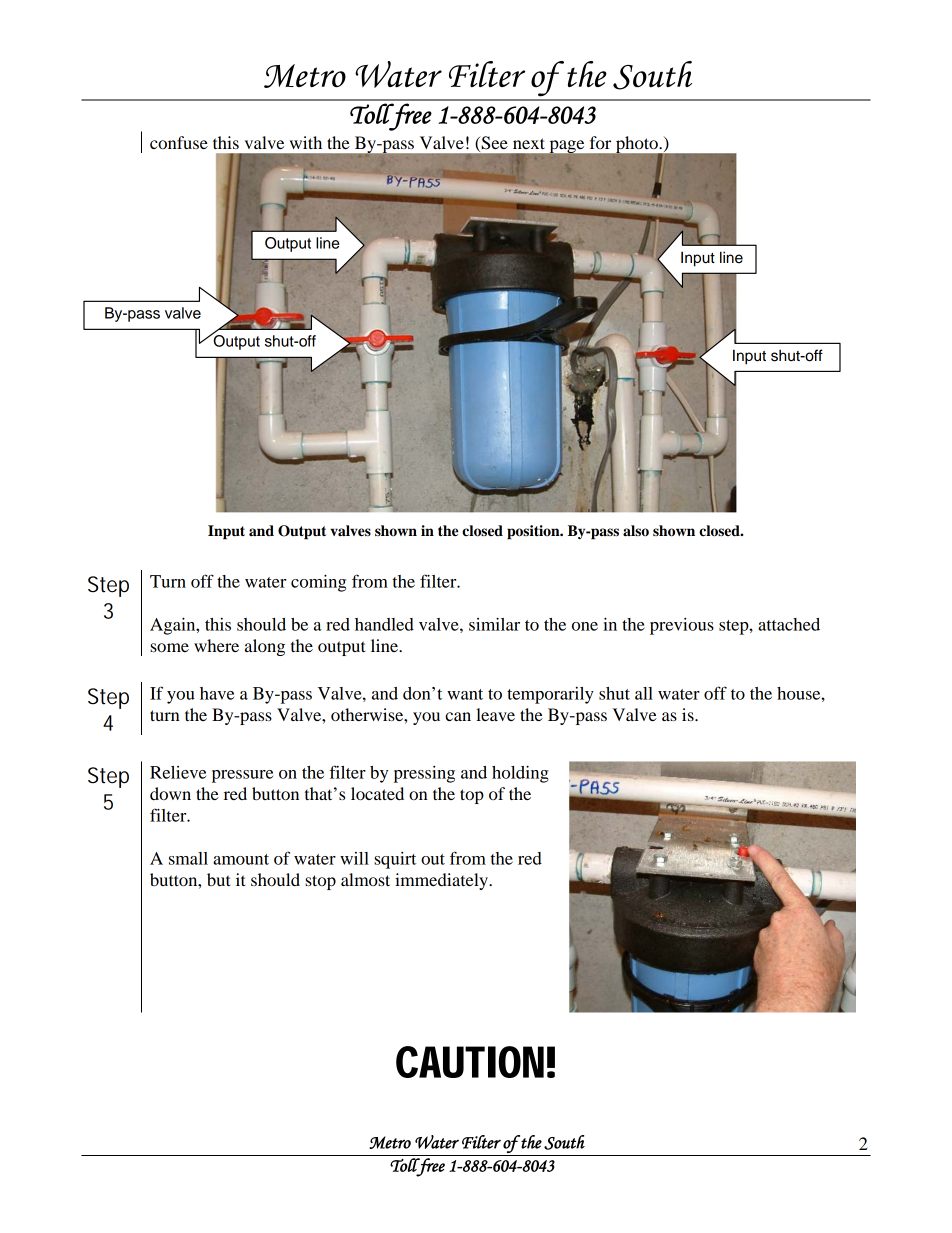 The image size is (952, 1233). I want to click on next, so click(529, 143).
